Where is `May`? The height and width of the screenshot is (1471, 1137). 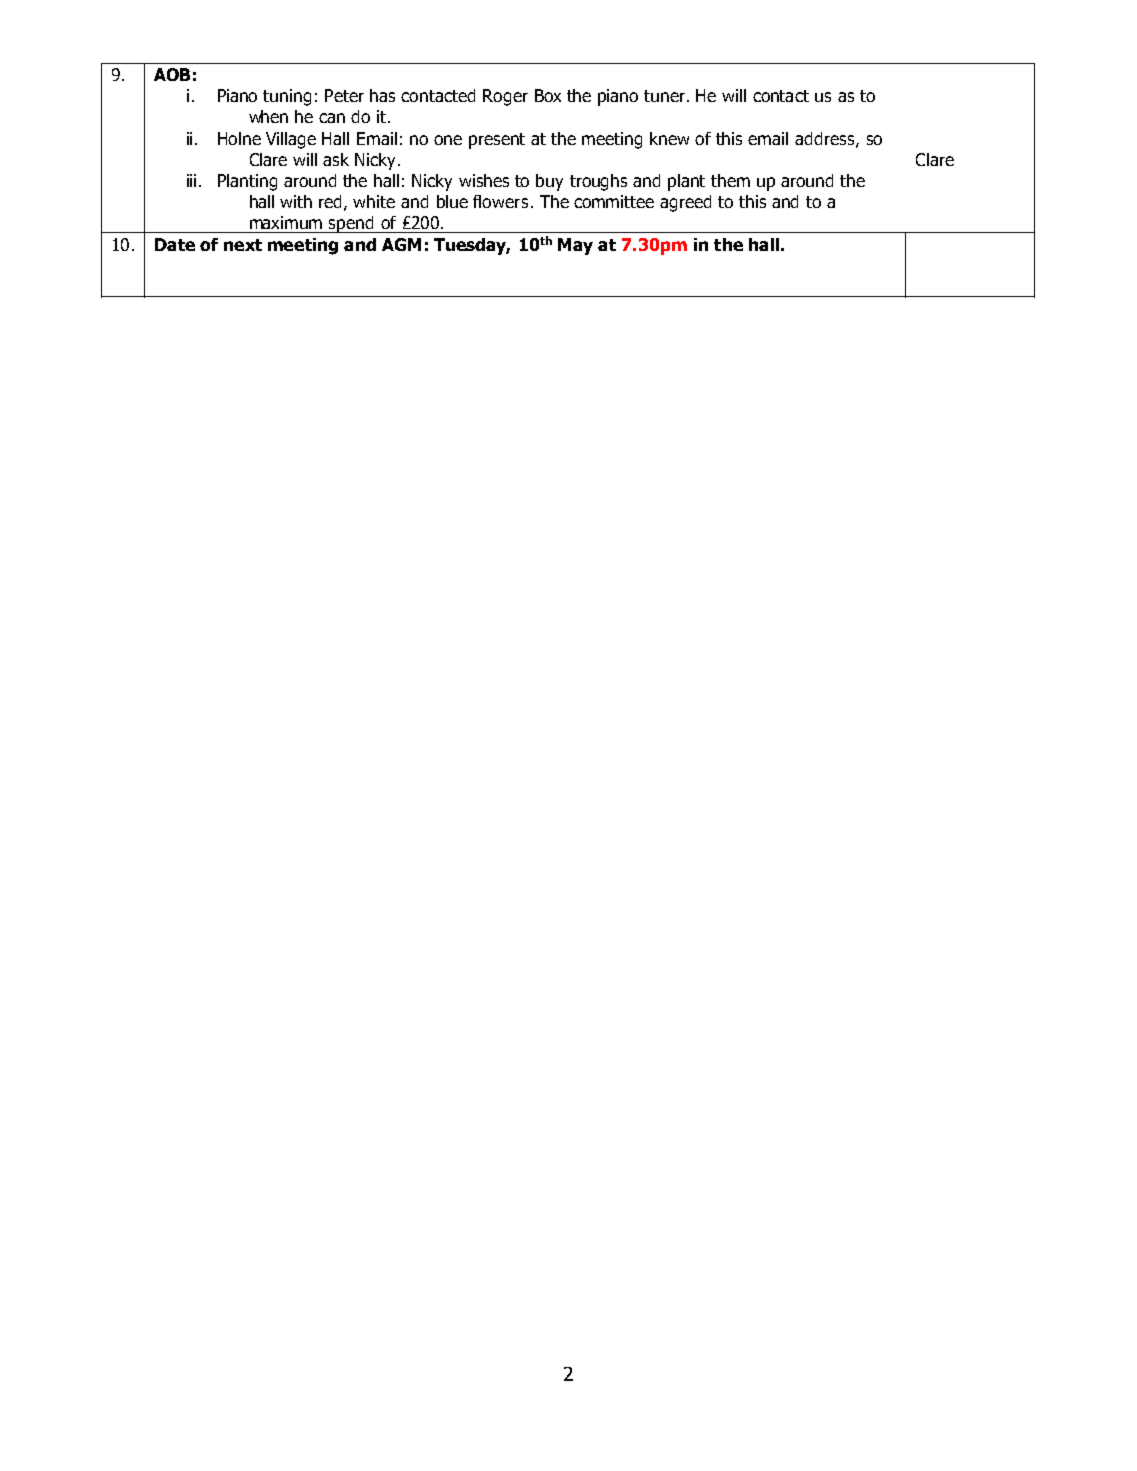 May is located at coordinates (575, 246).
